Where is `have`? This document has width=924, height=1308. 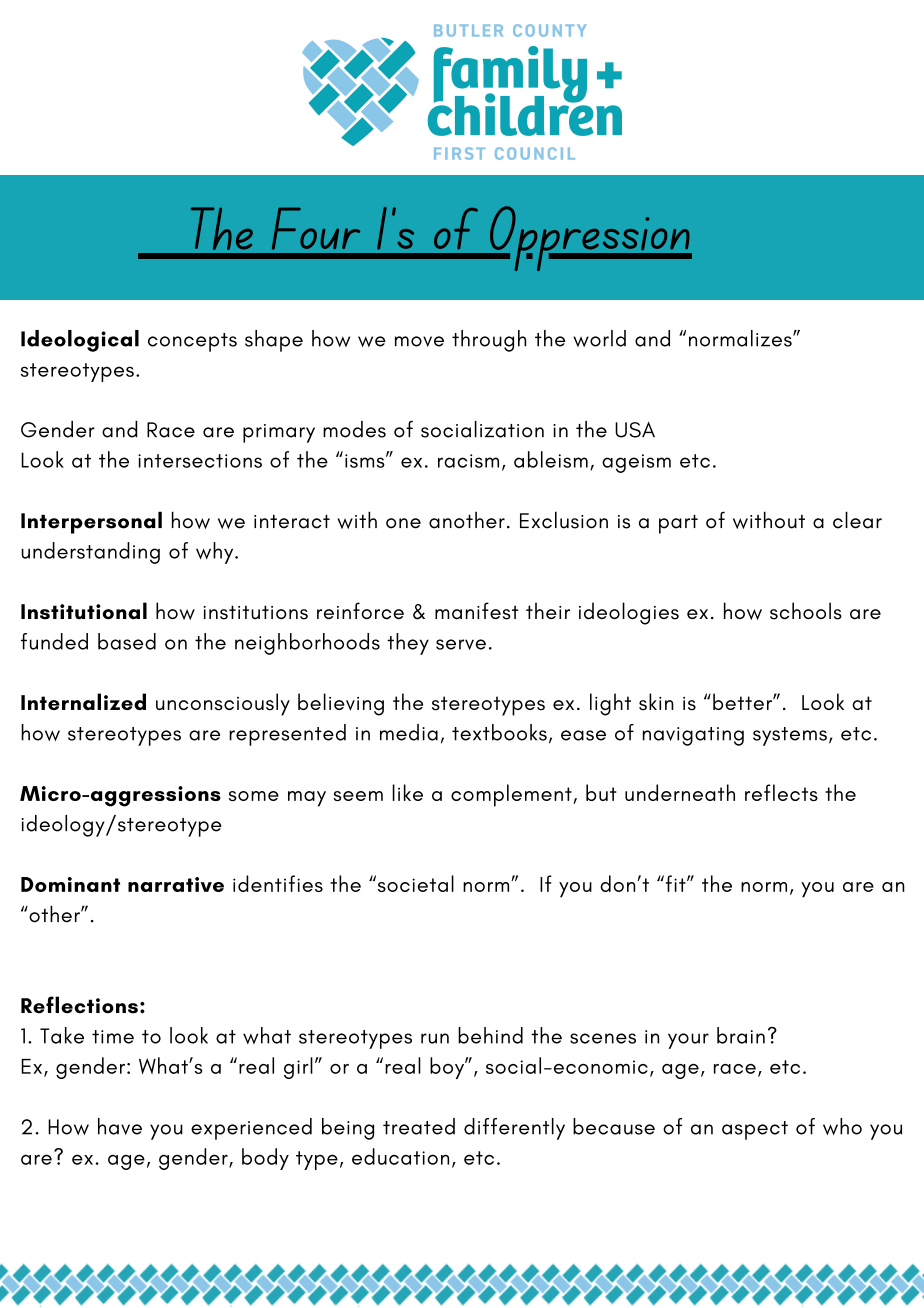
have is located at coordinates (120, 1126).
